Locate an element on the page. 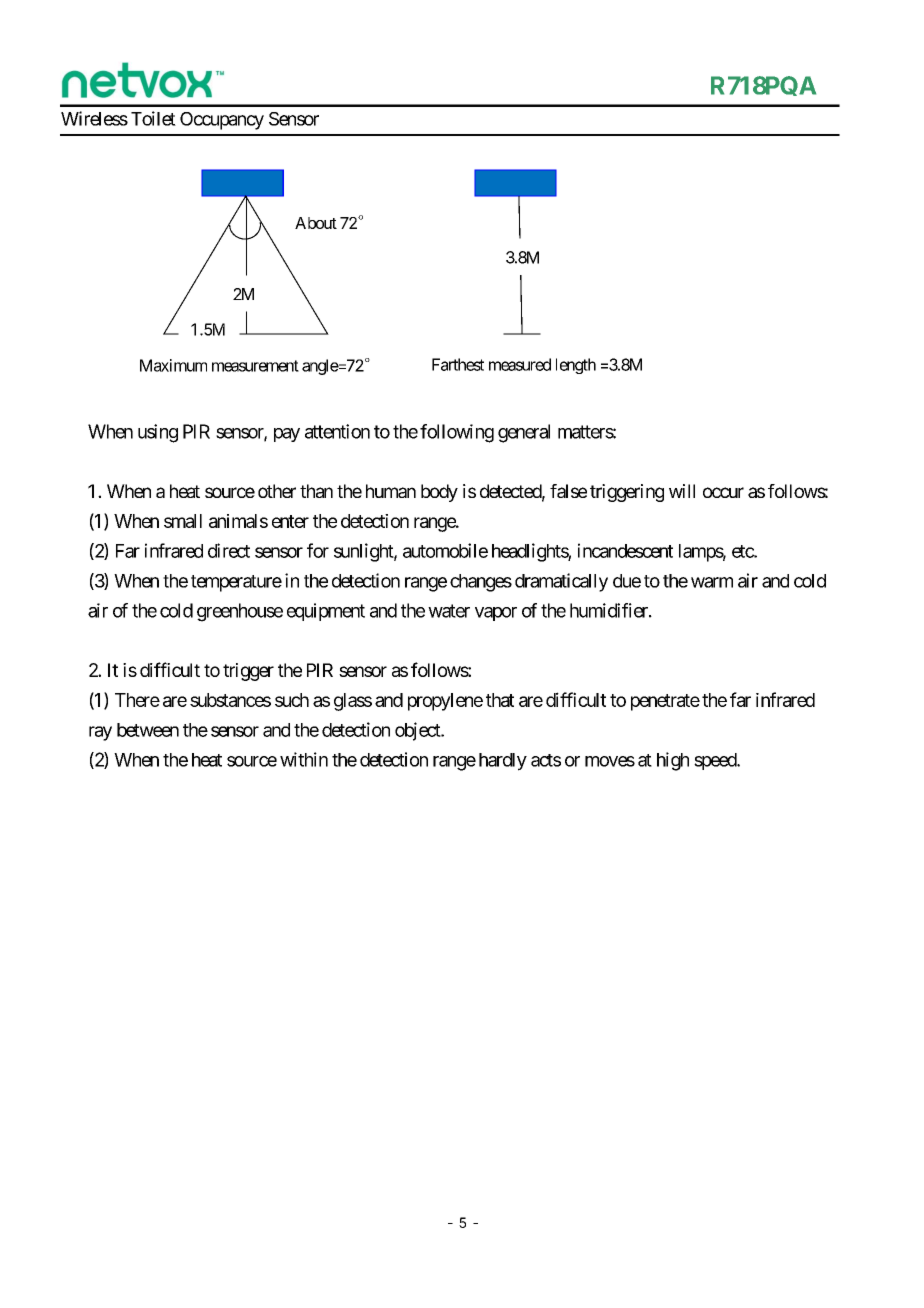 This document has height=1308, width=924. between is located at coordinates (148, 730).
